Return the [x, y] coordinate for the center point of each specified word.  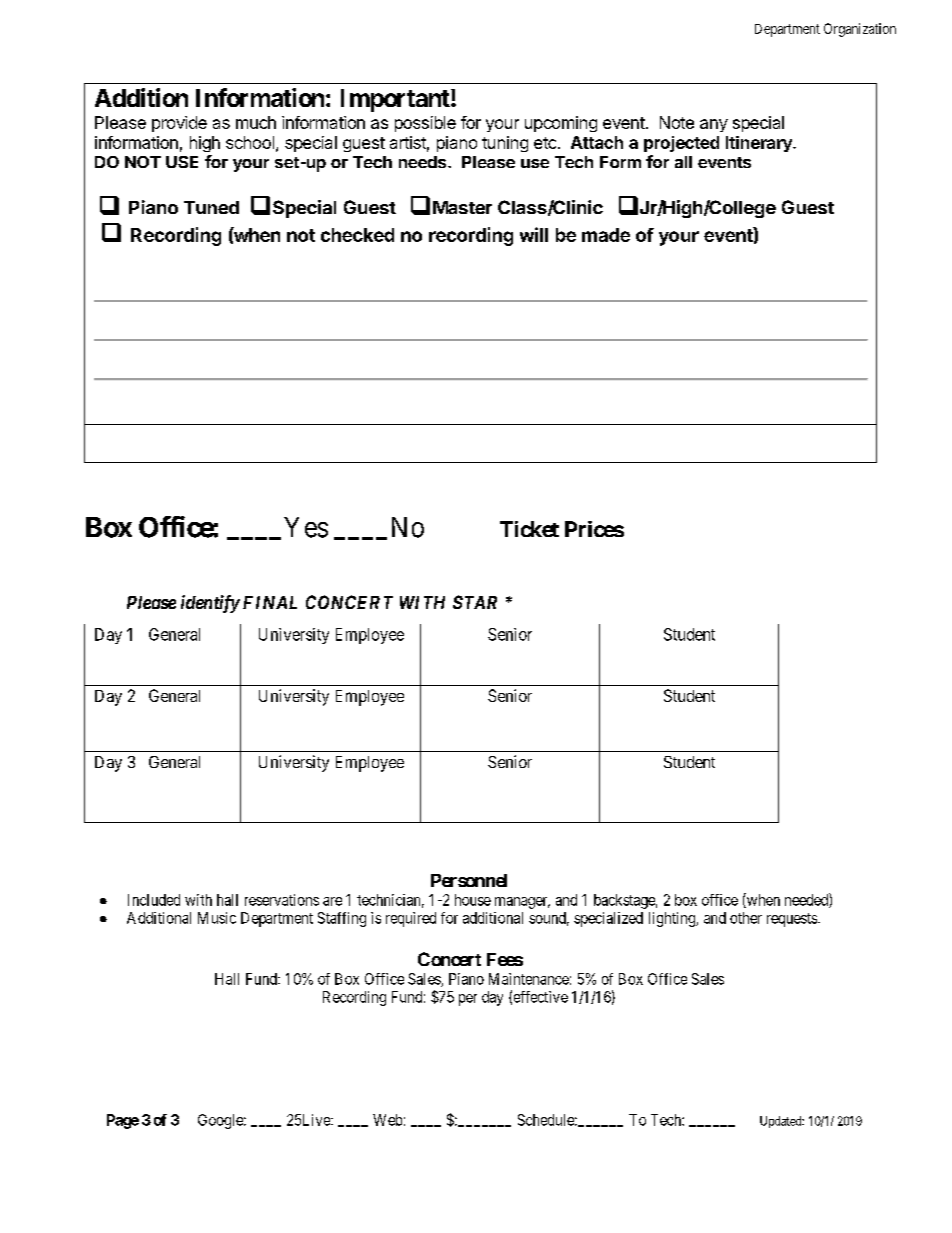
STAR [475, 602]
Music [217, 918]
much [256, 122]
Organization [860, 30]
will [534, 234]
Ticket [529, 529]
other [746, 918]
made [606, 235]
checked [357, 235]
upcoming [561, 124]
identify [210, 604]
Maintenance [529, 979]
